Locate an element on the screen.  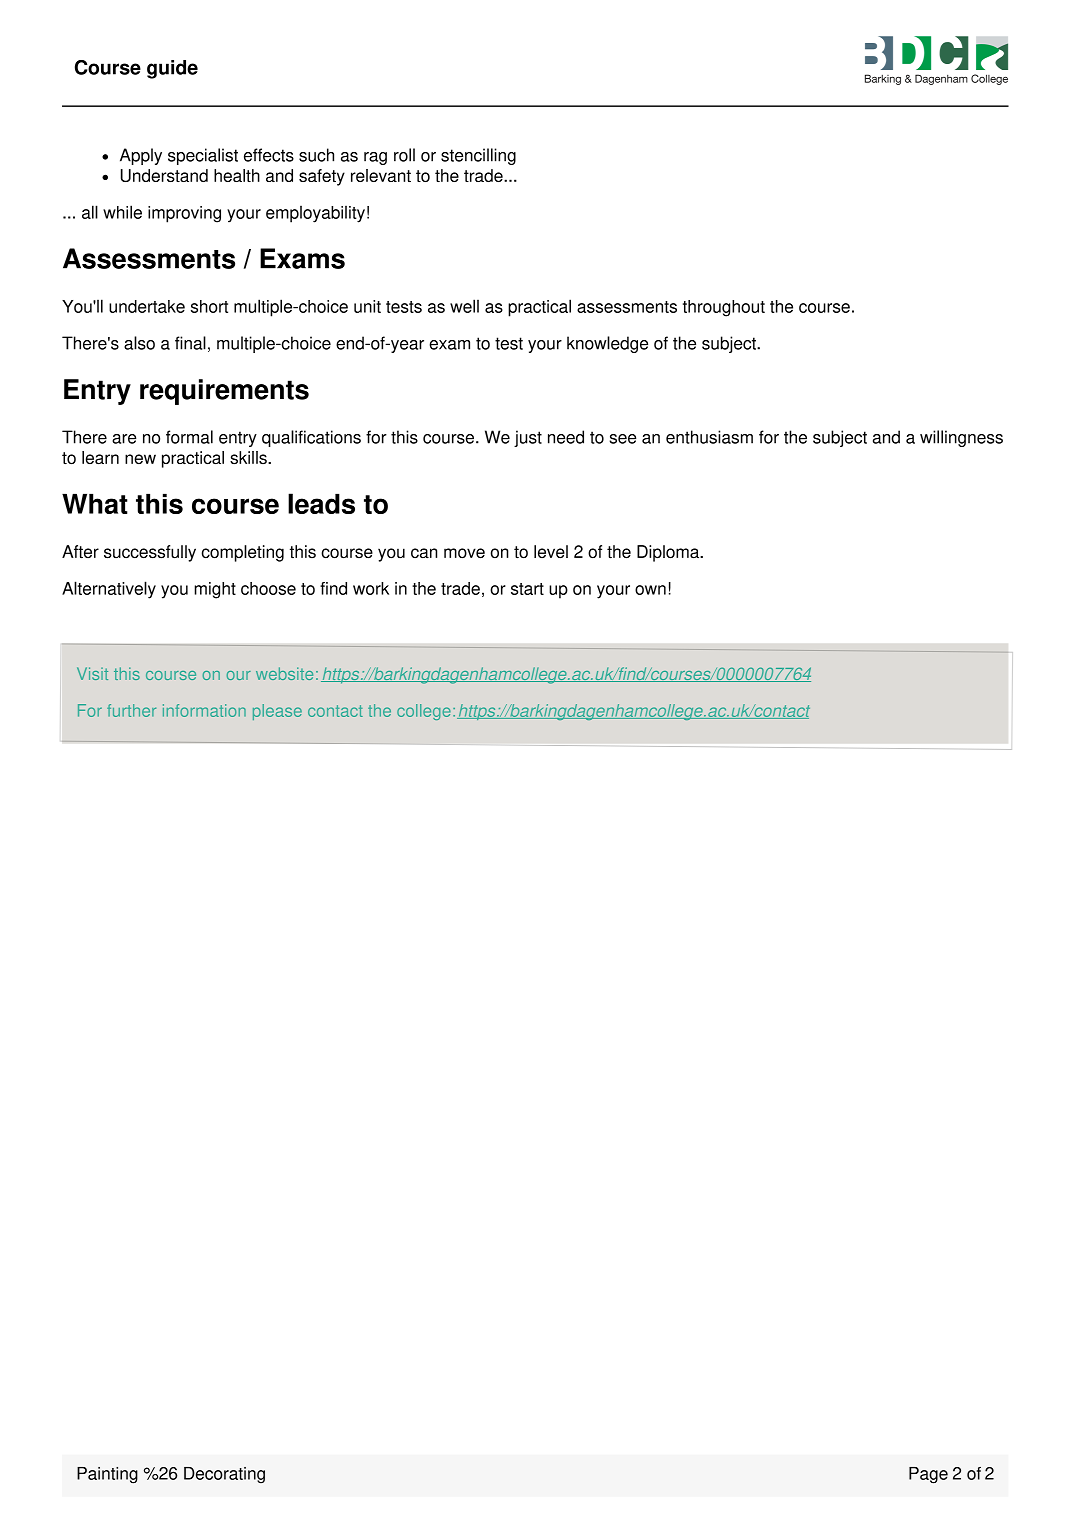
guide is located at coordinates (172, 69).
